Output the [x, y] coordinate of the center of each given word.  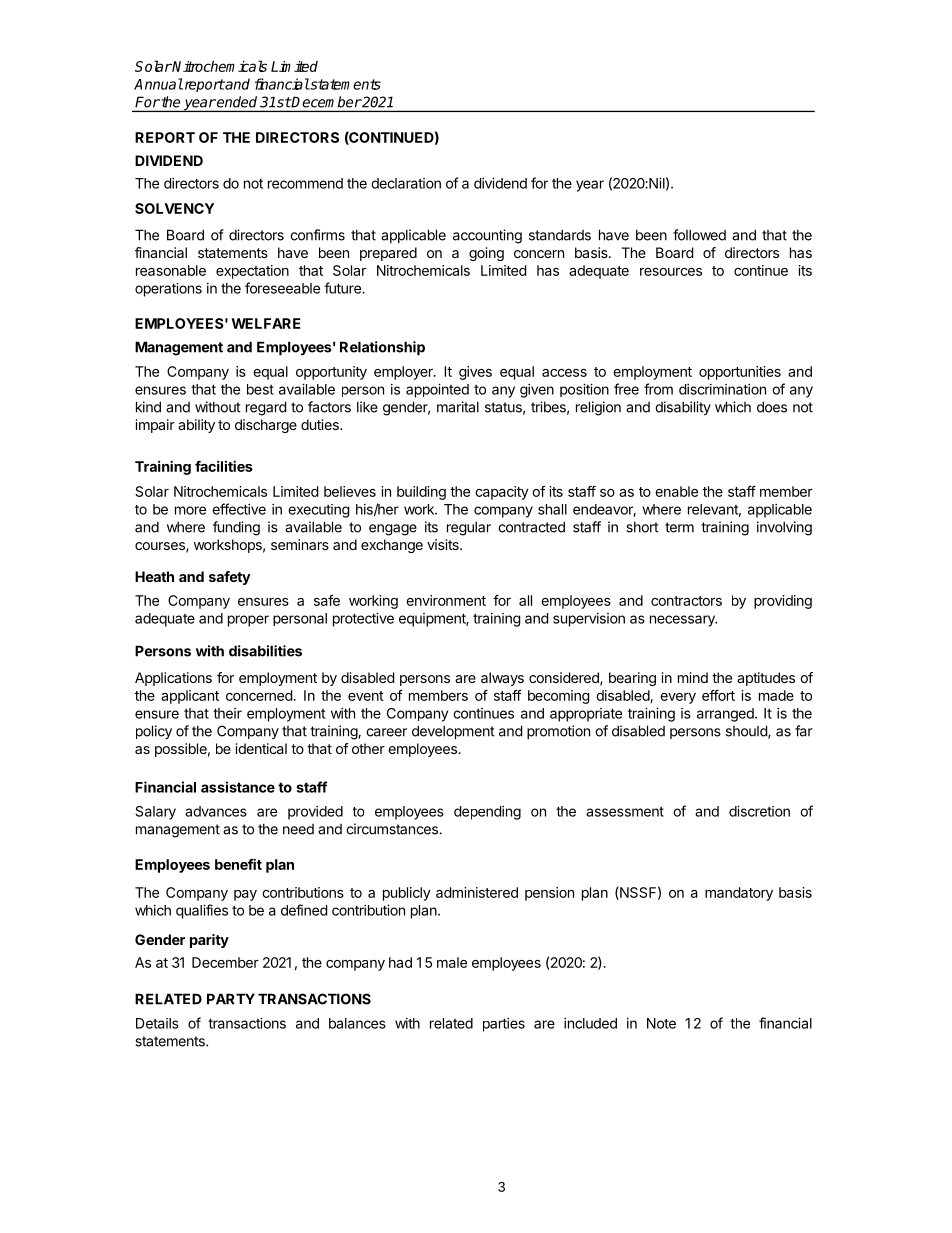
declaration [406, 183]
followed [699, 235]
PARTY [231, 999]
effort [718, 695]
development [453, 732]
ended [236, 102]
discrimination [722, 389]
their [227, 713]
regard [266, 408]
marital [458, 407]
